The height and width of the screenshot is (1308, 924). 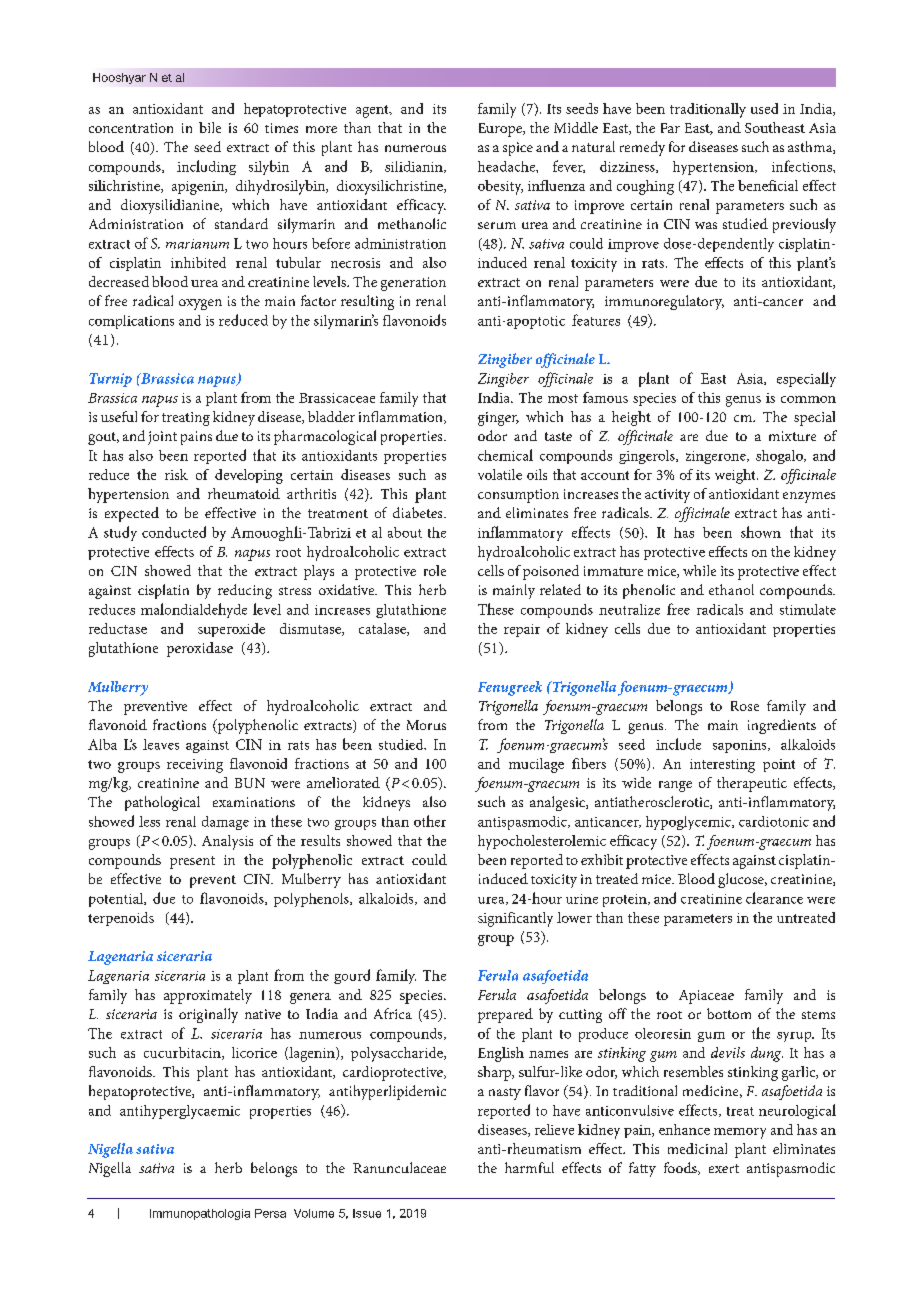 I want to click on used, so click(x=764, y=108).
